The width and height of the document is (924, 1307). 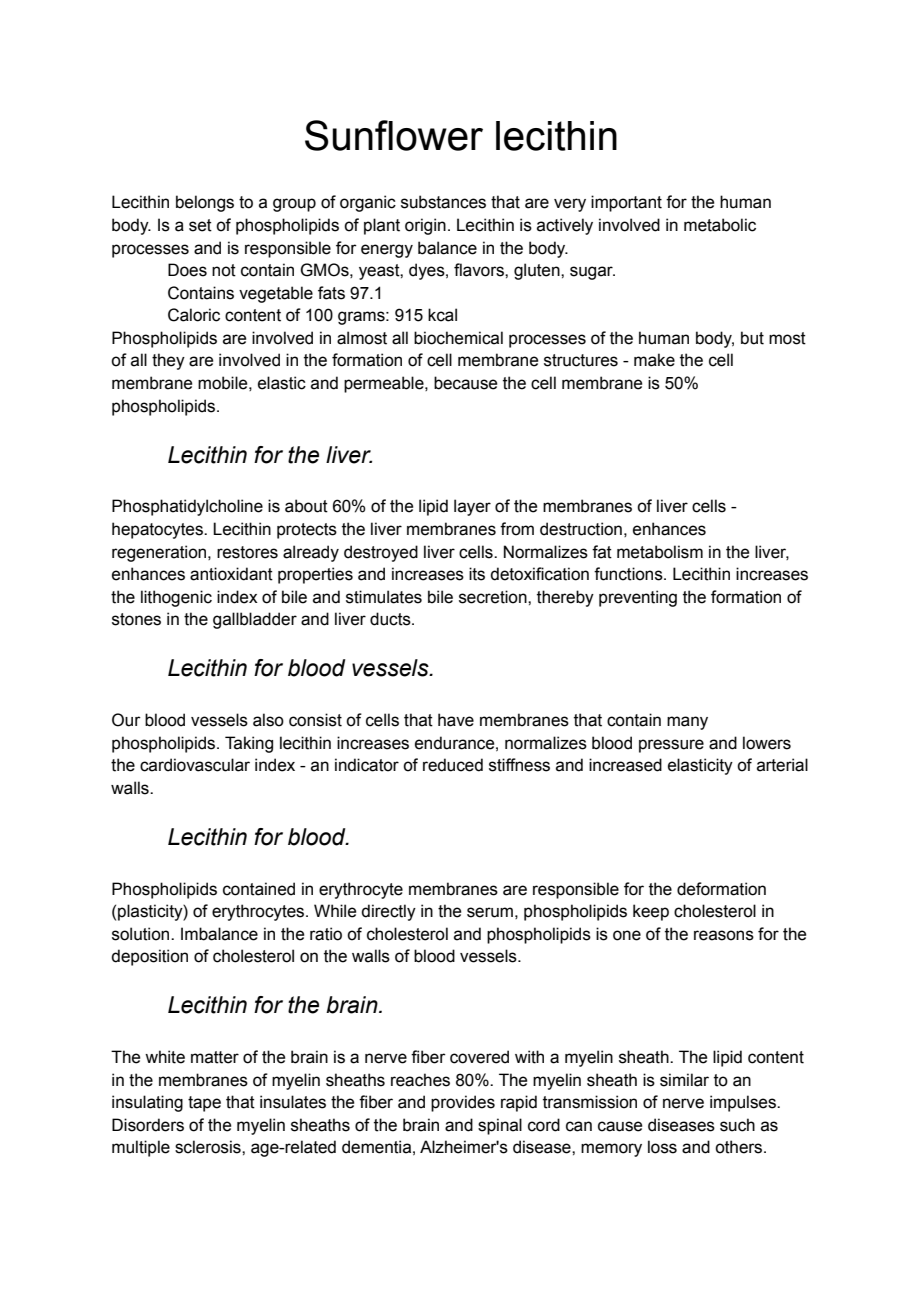 I want to click on tape, so click(x=204, y=1104).
